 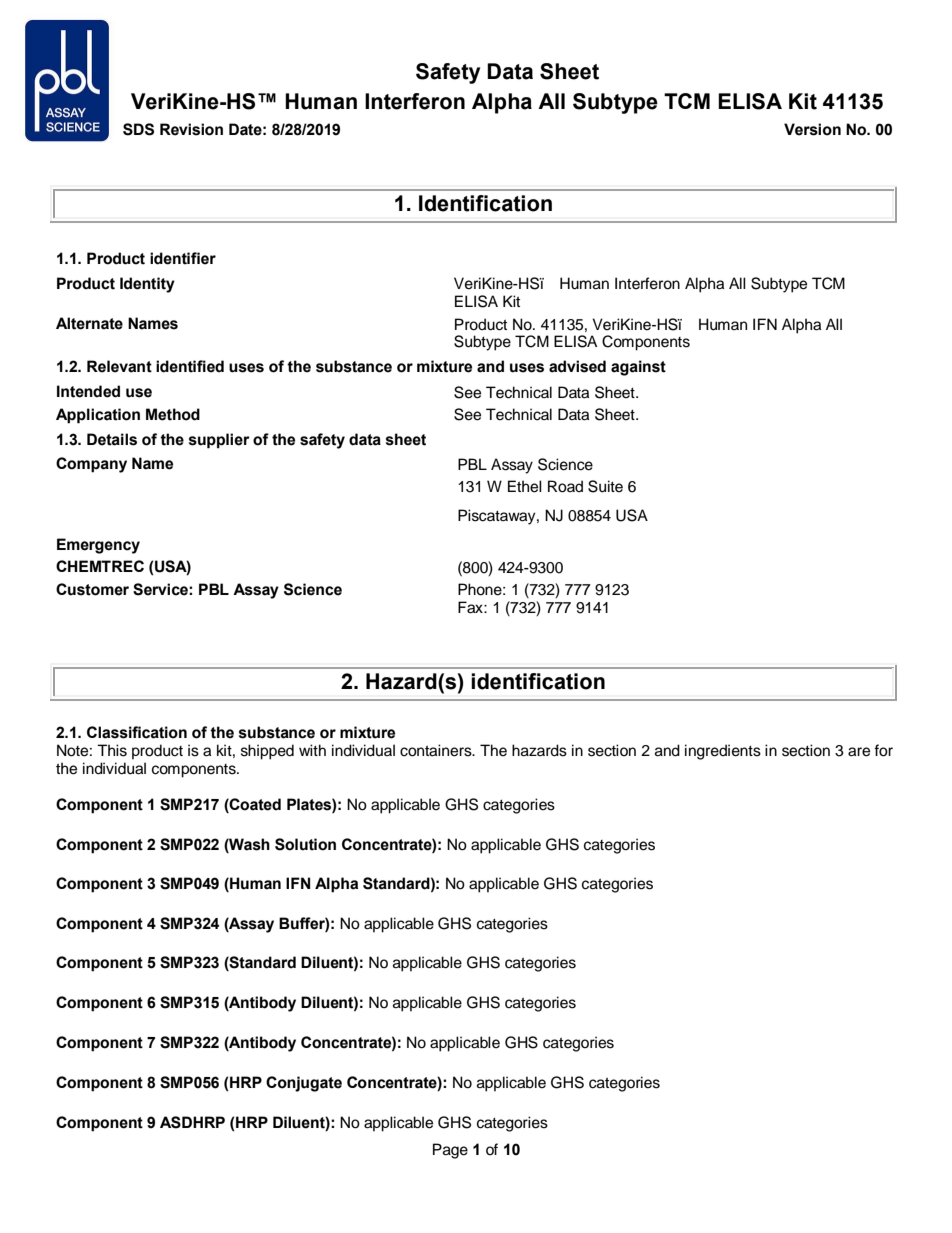 I want to click on Customer, so click(x=92, y=589).
